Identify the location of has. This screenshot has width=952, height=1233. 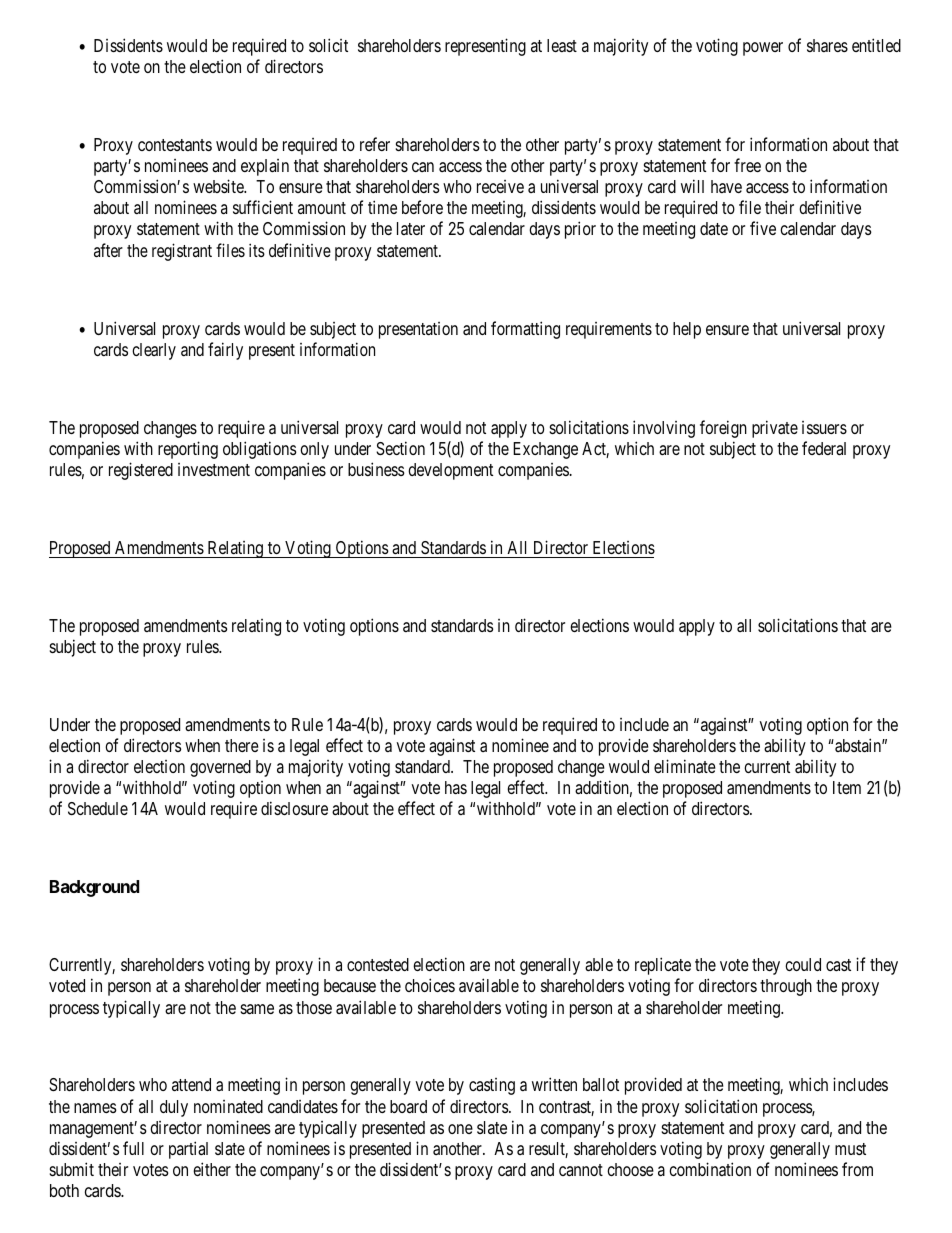
(456, 787).
